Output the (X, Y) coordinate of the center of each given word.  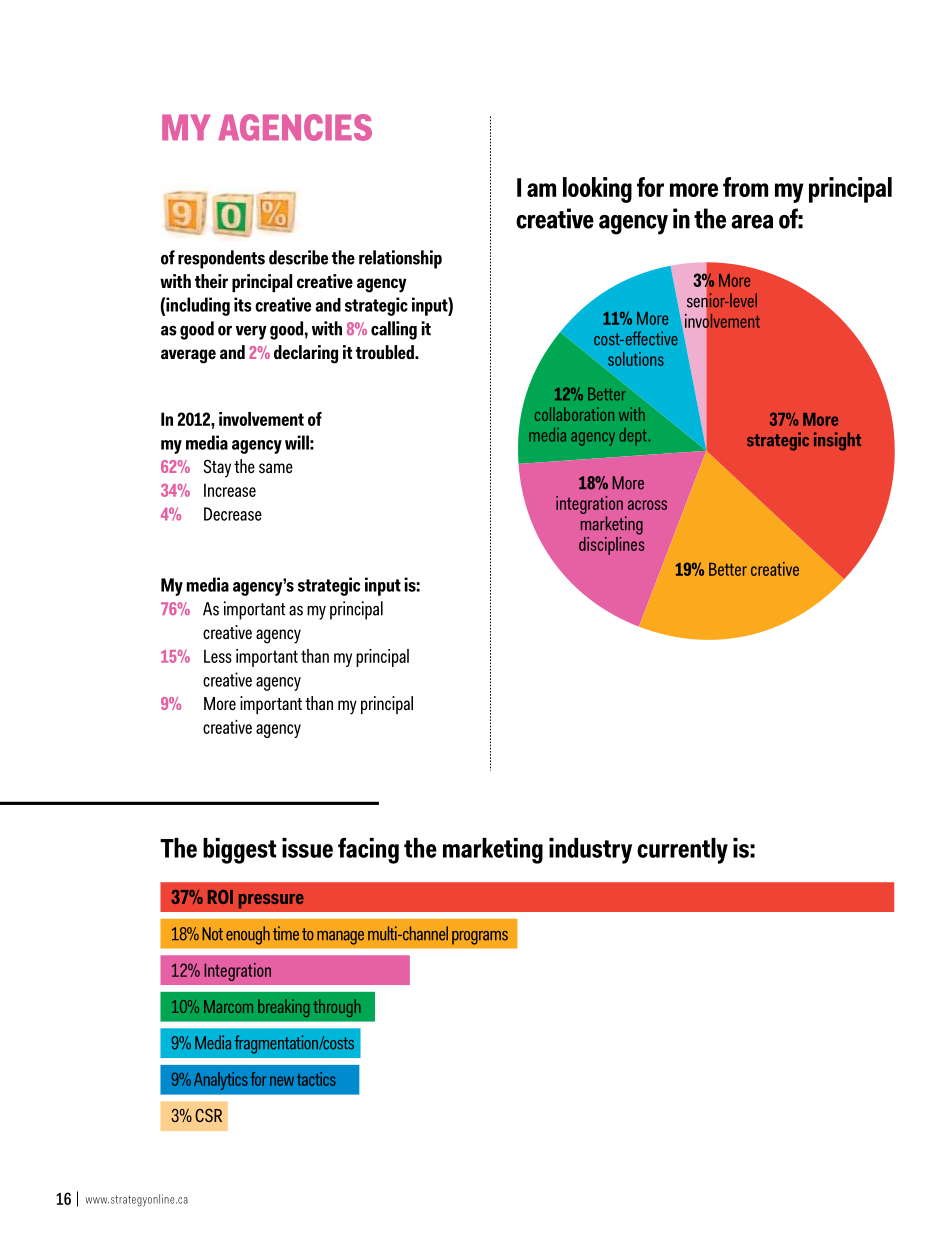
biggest (239, 851)
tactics (316, 1079)
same (276, 468)
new (282, 1081)
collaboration (574, 414)
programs (480, 938)
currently (682, 851)
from (745, 187)
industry (590, 851)
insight (837, 441)
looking (597, 190)
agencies (295, 127)
